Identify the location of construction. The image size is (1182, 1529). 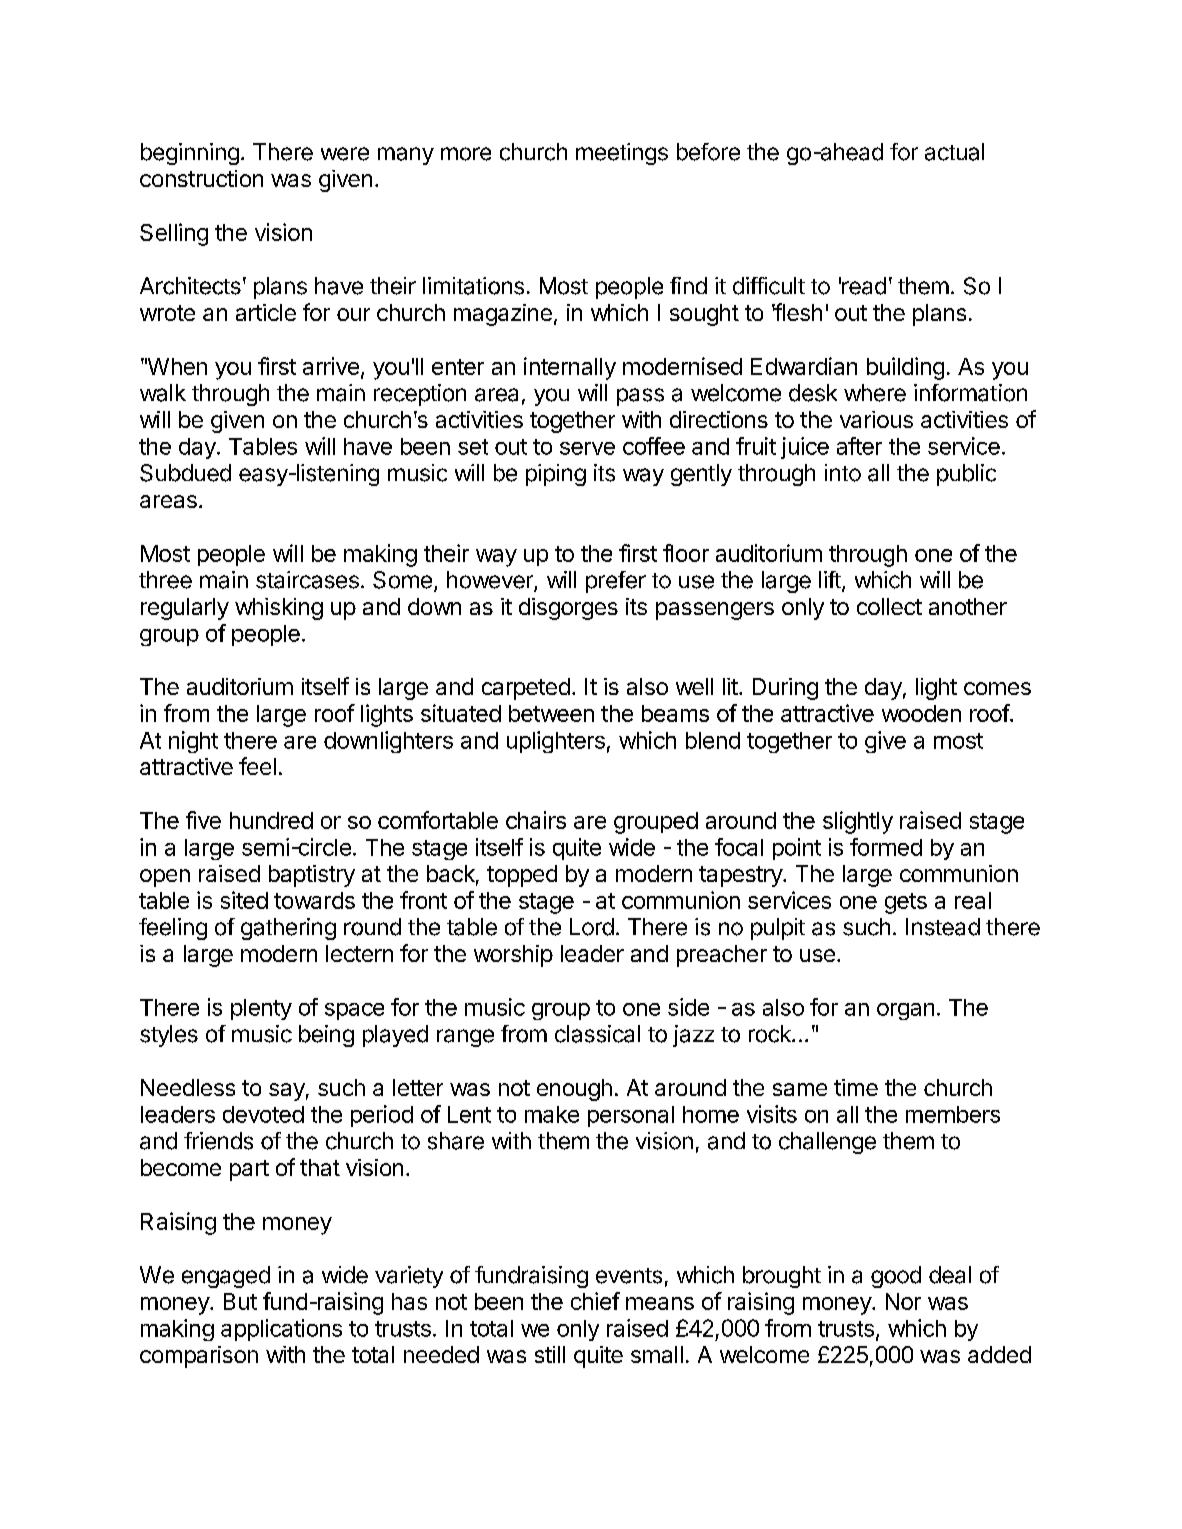
(201, 178).
